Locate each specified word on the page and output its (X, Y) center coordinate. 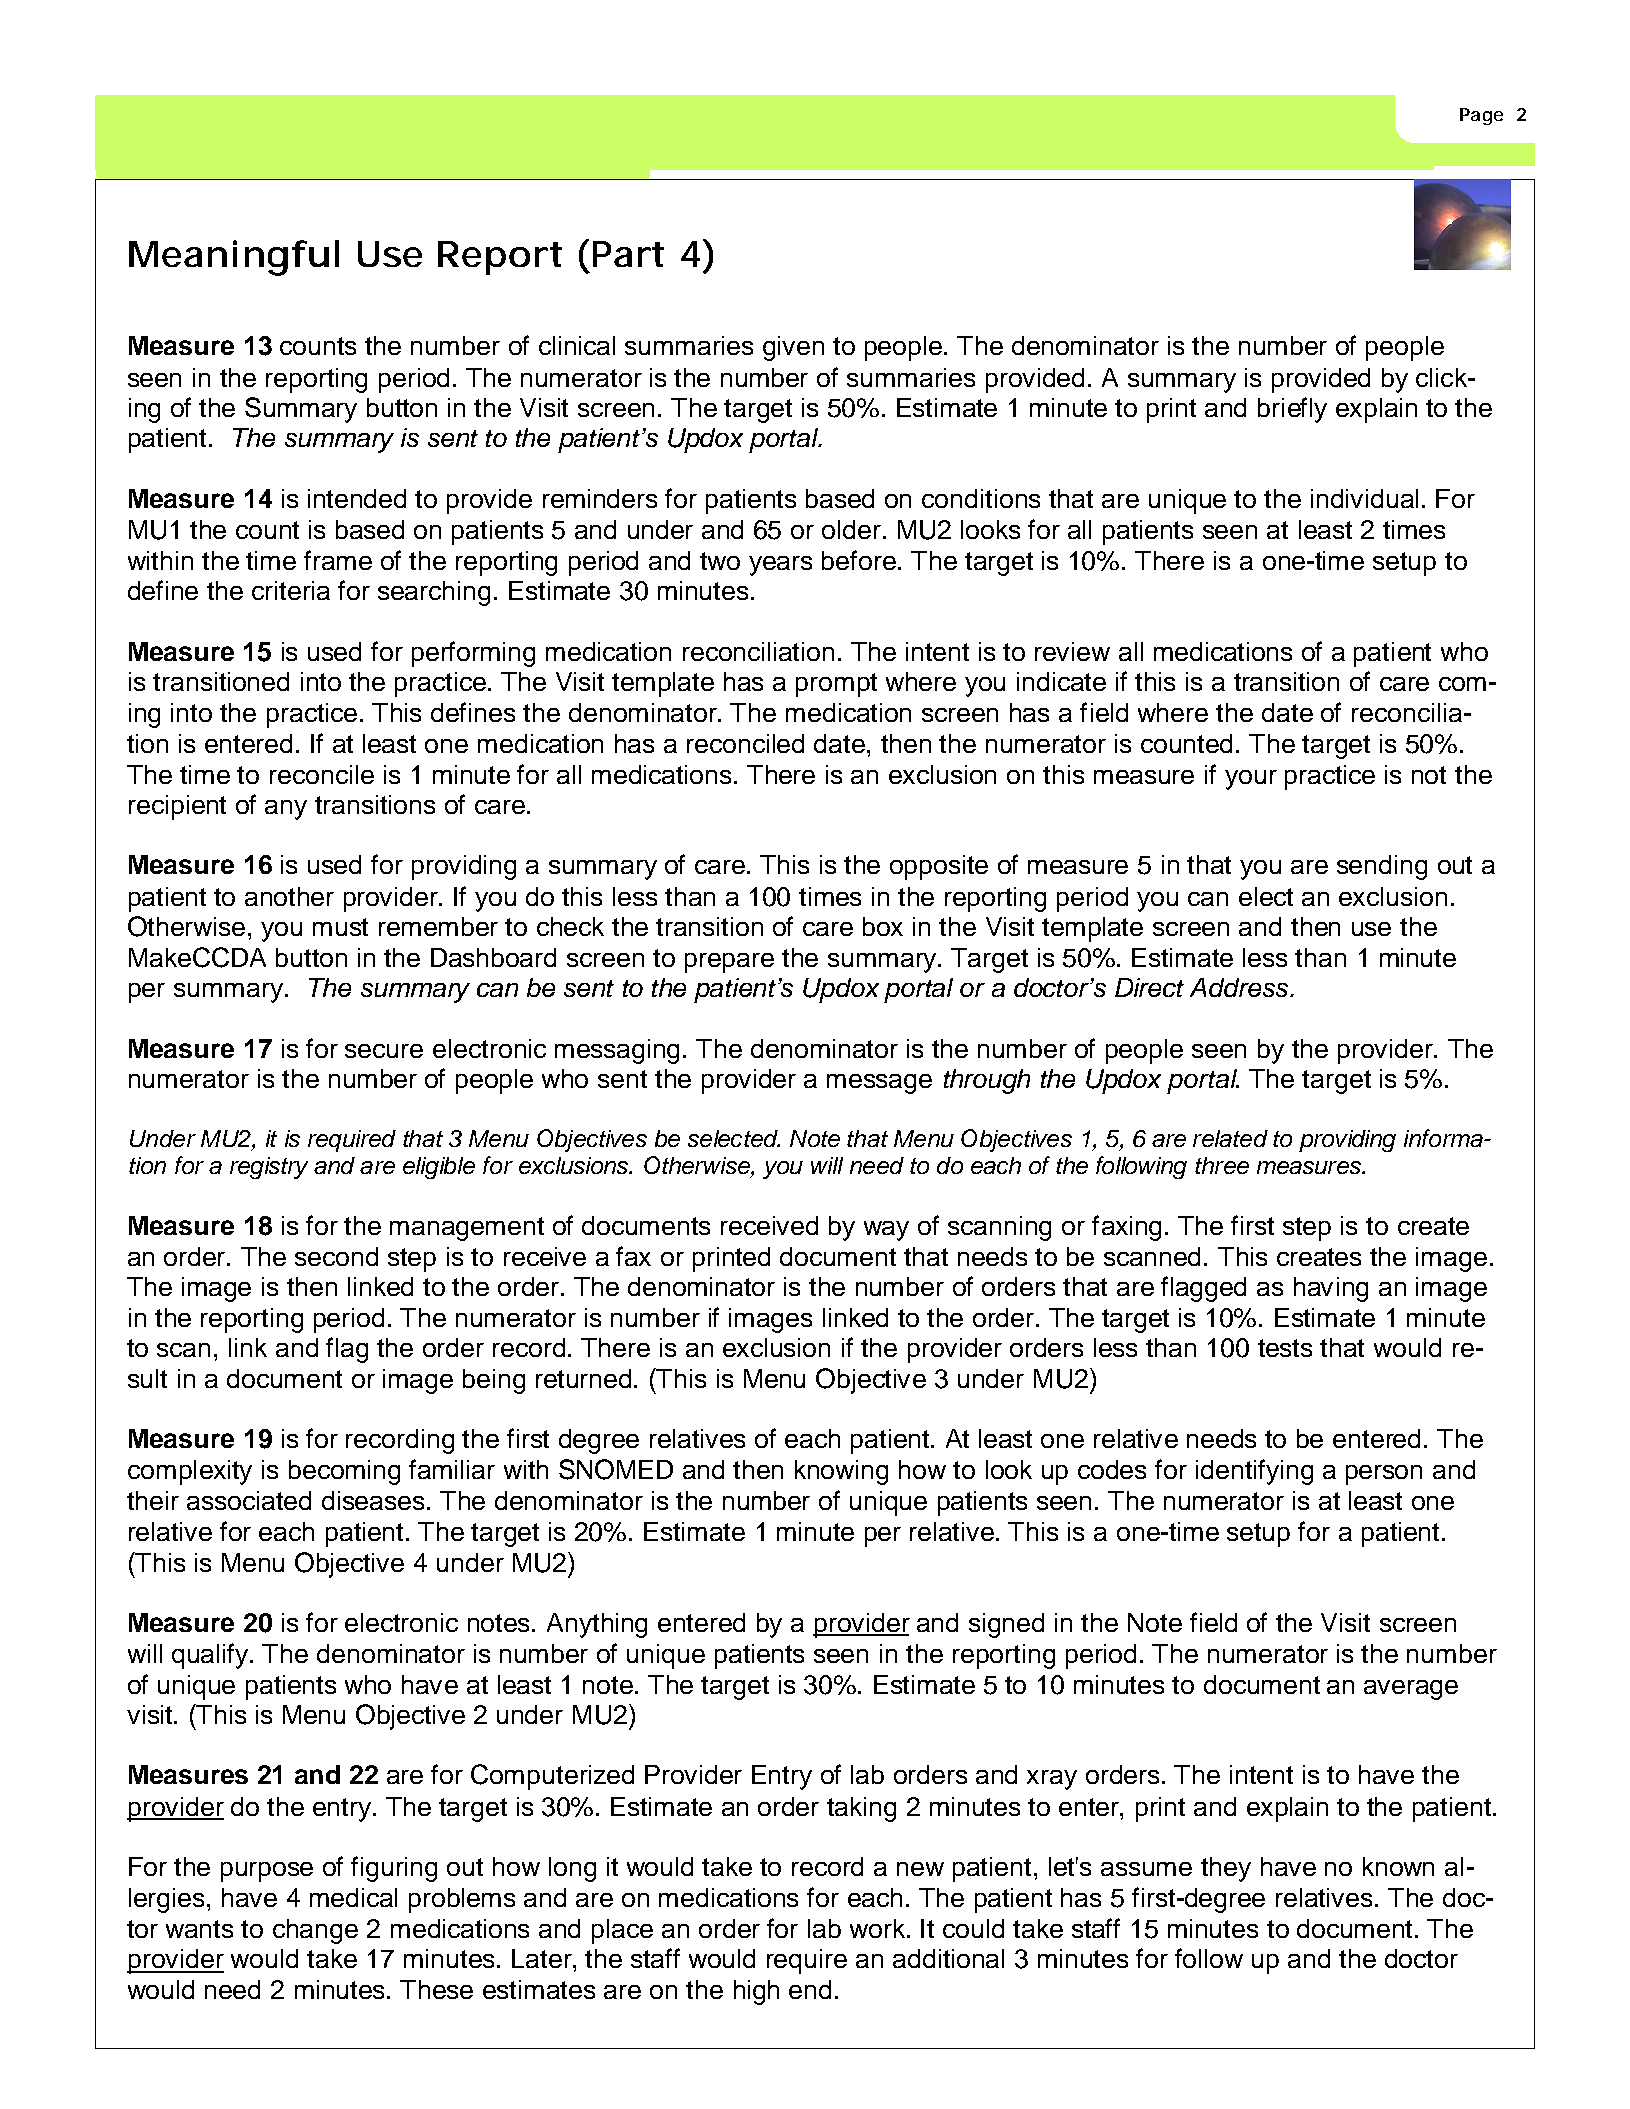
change (315, 1931)
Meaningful (234, 258)
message (879, 1084)
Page (1481, 116)
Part (628, 254)
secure (384, 1051)
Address (1240, 987)
